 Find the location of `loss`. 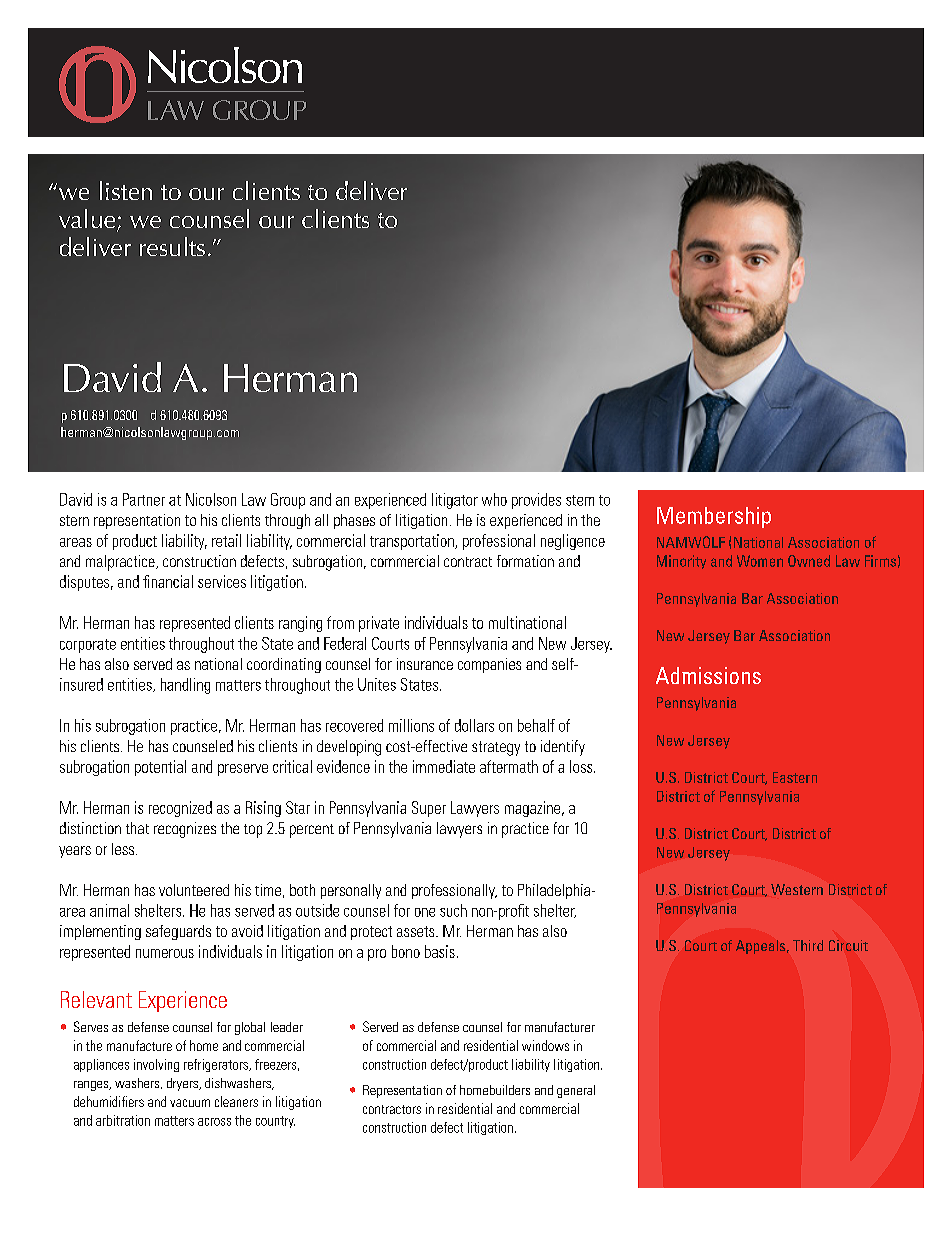

loss is located at coordinates (582, 766).
